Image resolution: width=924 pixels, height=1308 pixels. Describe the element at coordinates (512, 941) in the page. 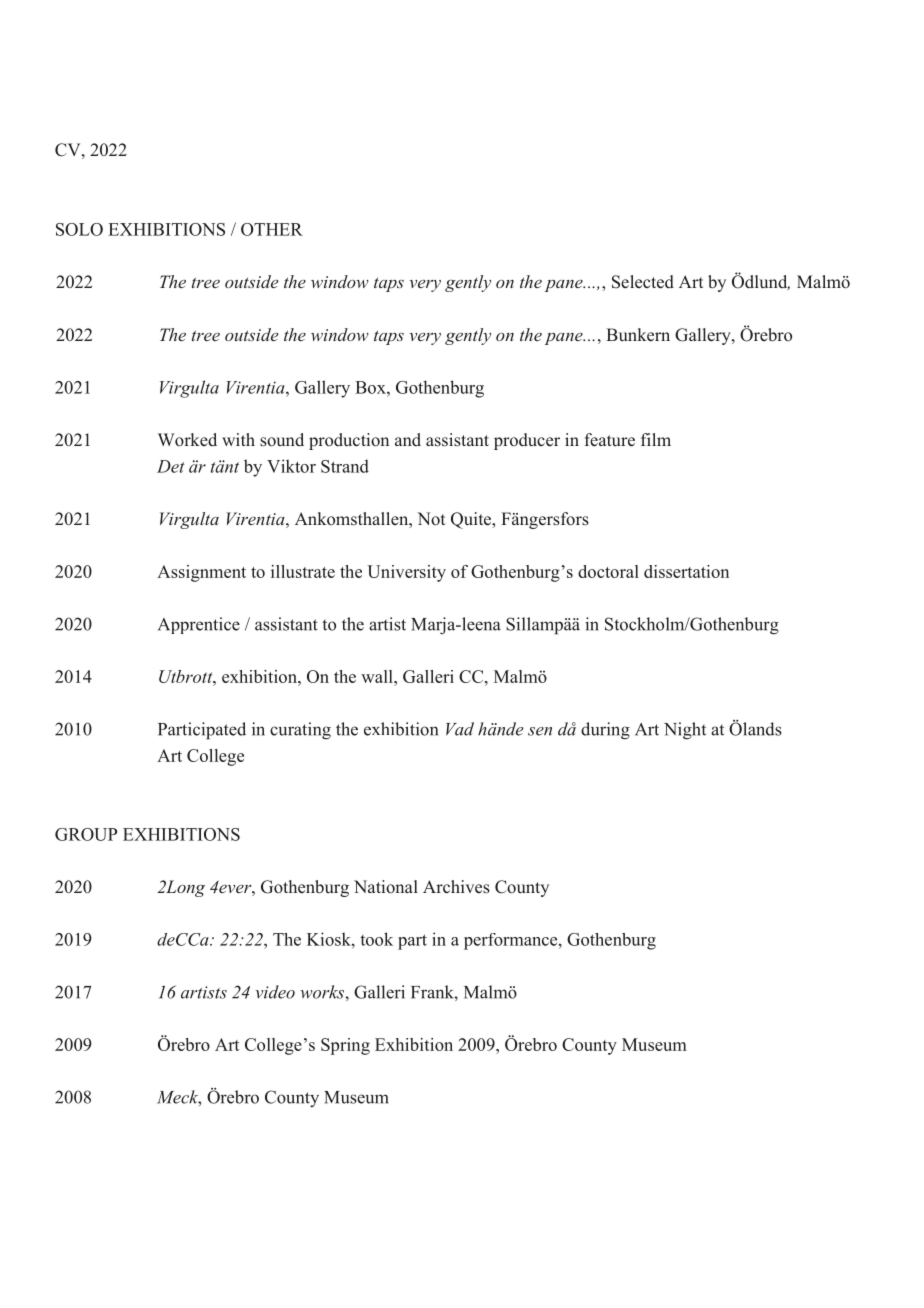

I see `performance` at that location.
